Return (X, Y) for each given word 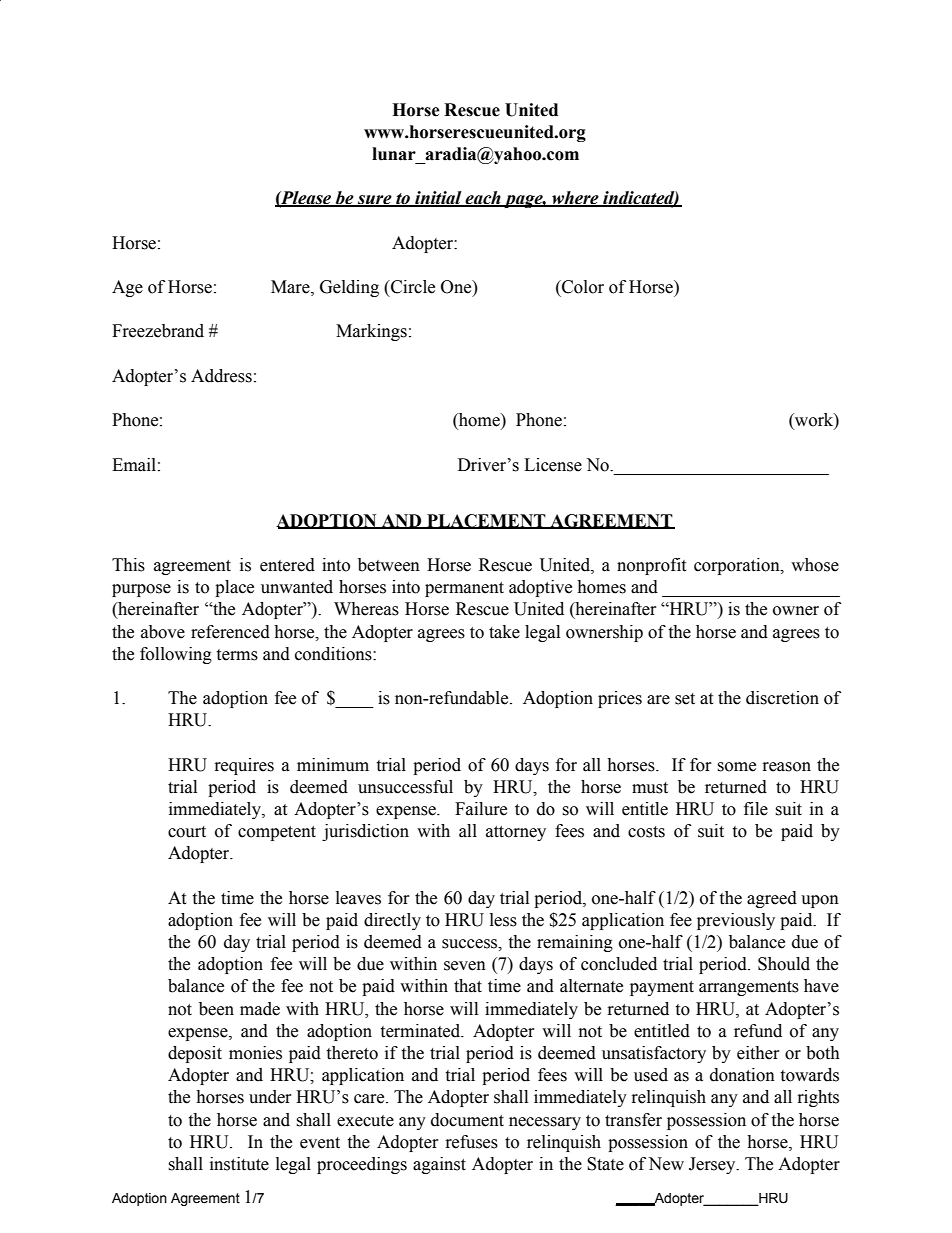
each (483, 199)
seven (465, 966)
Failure (481, 809)
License (553, 465)
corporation (738, 566)
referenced (230, 632)
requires (244, 766)
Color (582, 287)
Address (221, 376)
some (736, 767)
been (216, 1009)
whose (815, 565)
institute (239, 1164)
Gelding (349, 288)
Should (784, 964)
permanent (464, 589)
